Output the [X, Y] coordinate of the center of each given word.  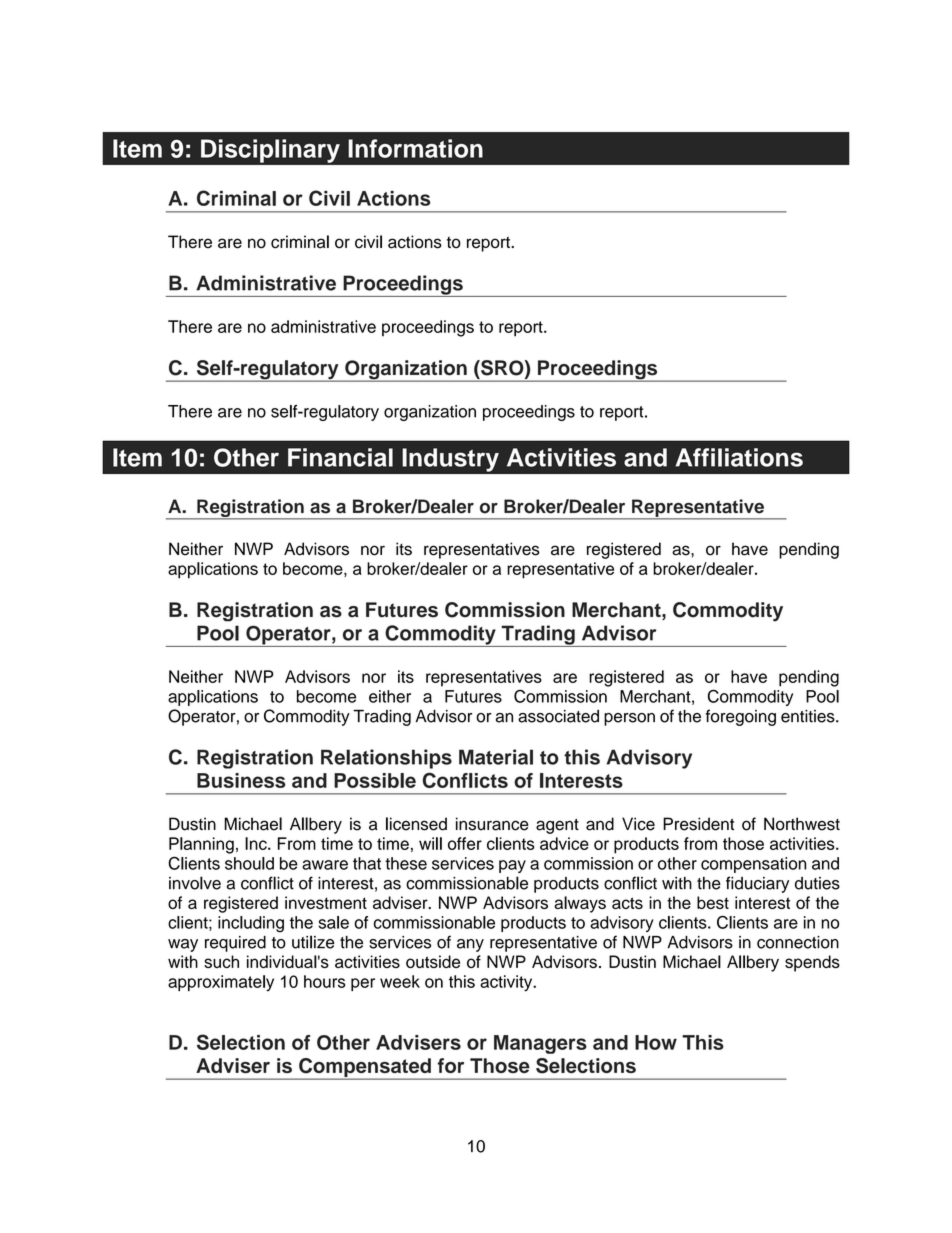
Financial [340, 457]
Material [496, 757]
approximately [221, 983]
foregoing [741, 717]
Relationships [386, 759]
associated [558, 716]
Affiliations [739, 457]
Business [241, 780]
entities [809, 716]
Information [415, 148]
